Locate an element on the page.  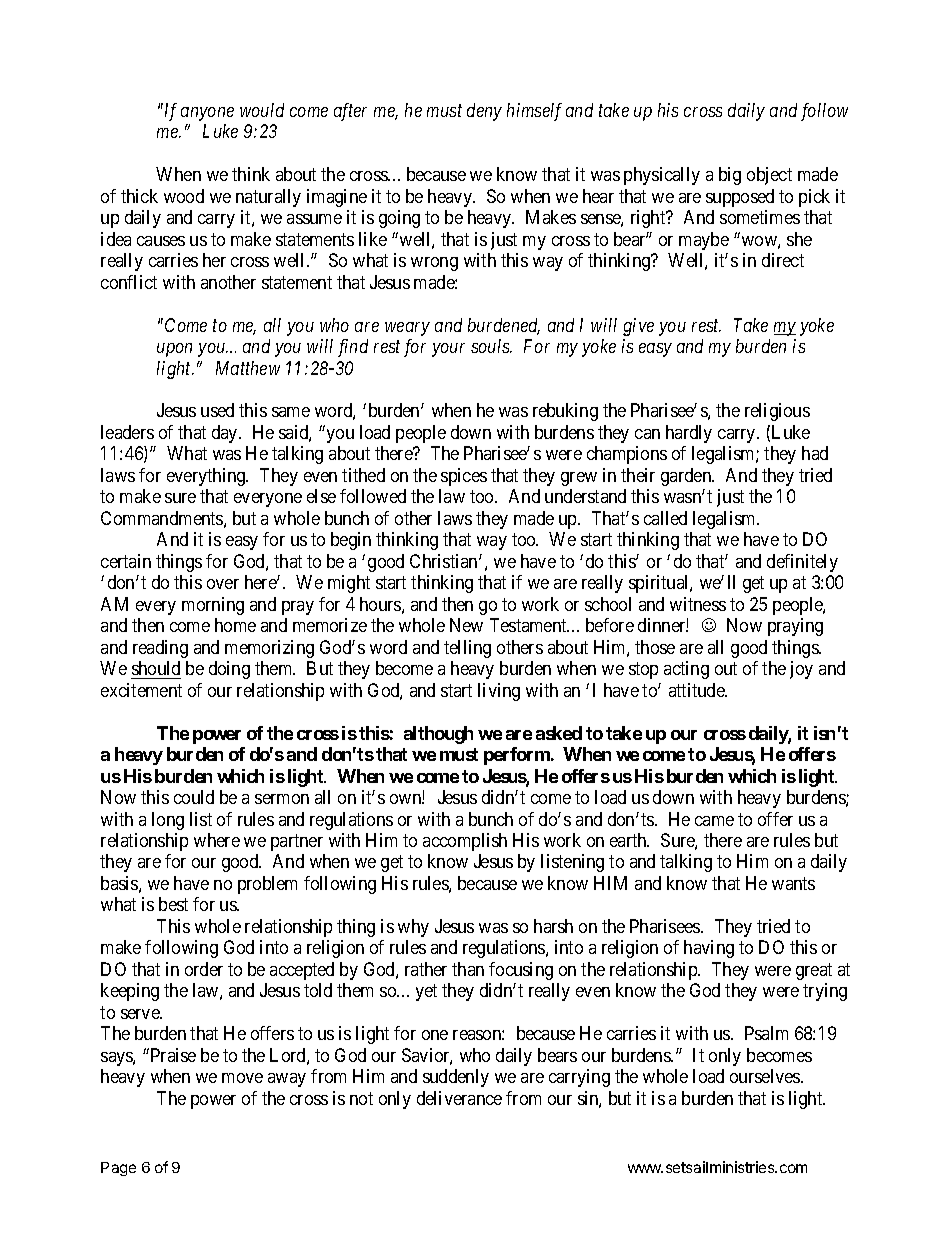
ourselves is located at coordinates (766, 1076).
